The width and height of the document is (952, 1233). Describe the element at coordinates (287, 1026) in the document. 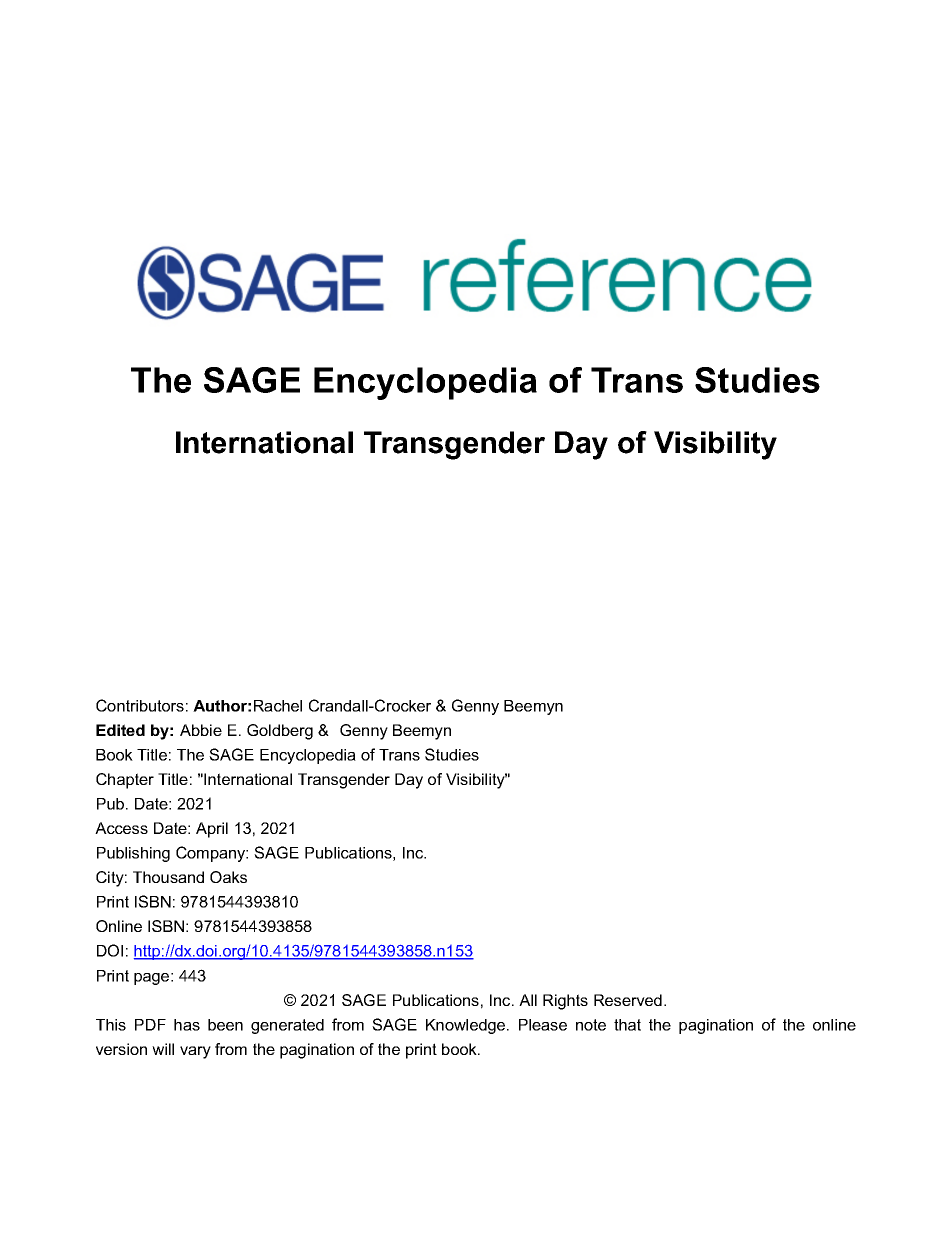

I see `generated` at that location.
